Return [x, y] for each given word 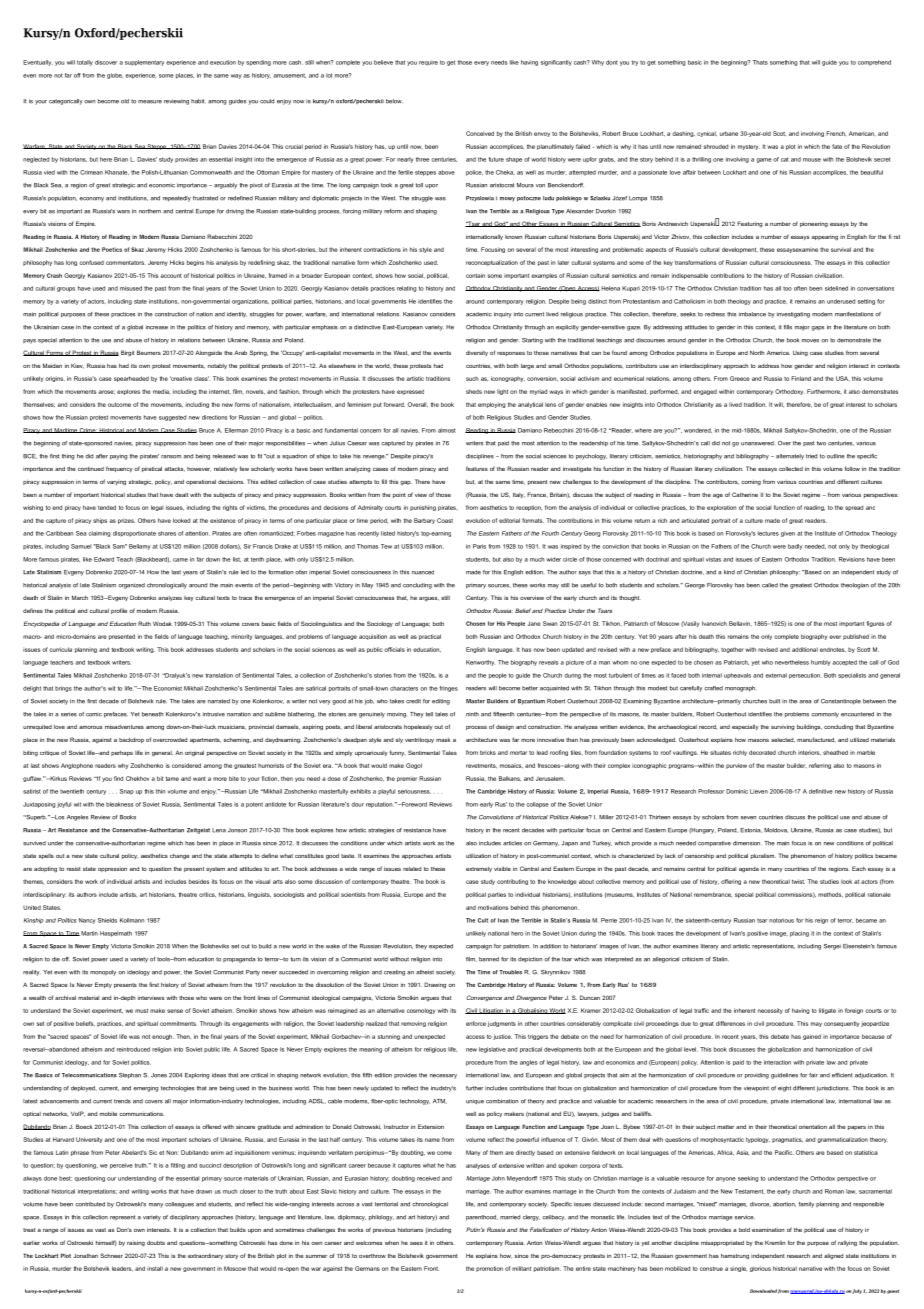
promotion [489, 1269]
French [836, 133]
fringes [449, 689]
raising [136, 1243]
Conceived [480, 133]
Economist [168, 688]
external [776, 675]
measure [150, 102]
